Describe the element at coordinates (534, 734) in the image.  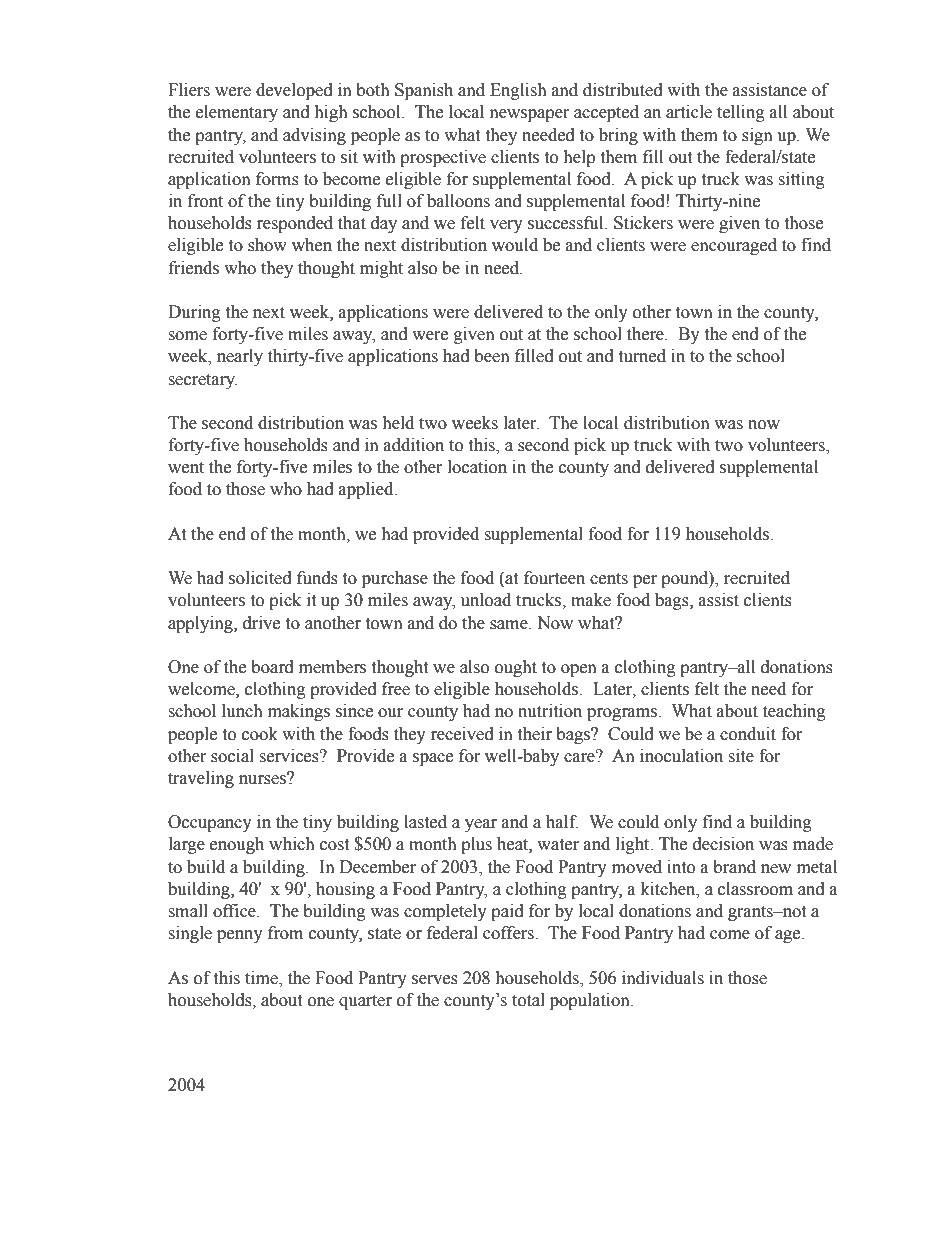
I see `their` at that location.
